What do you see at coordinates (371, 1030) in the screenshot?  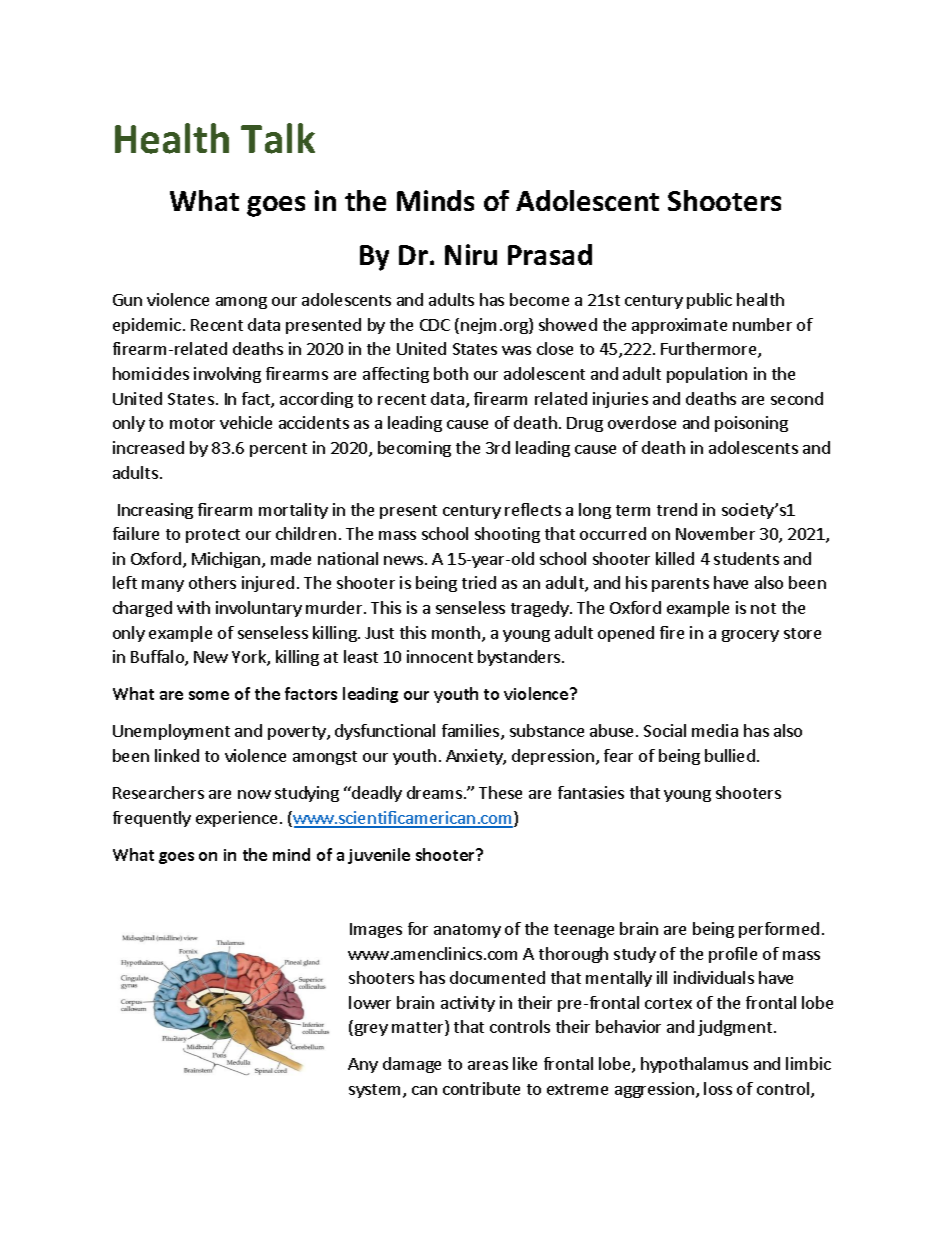 I see `grey` at bounding box center [371, 1030].
